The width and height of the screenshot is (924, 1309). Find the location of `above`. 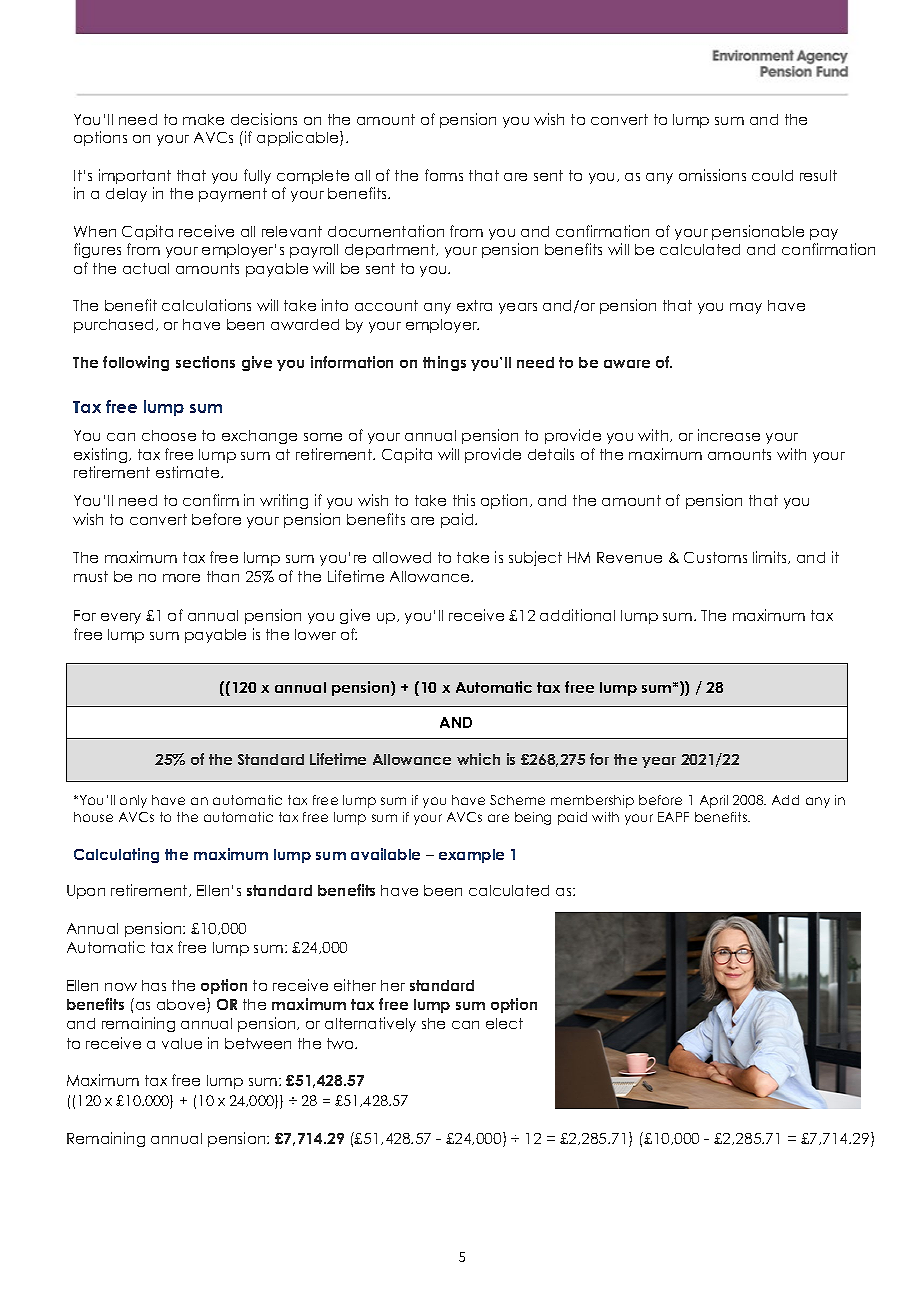

above is located at coordinates (182, 1005).
